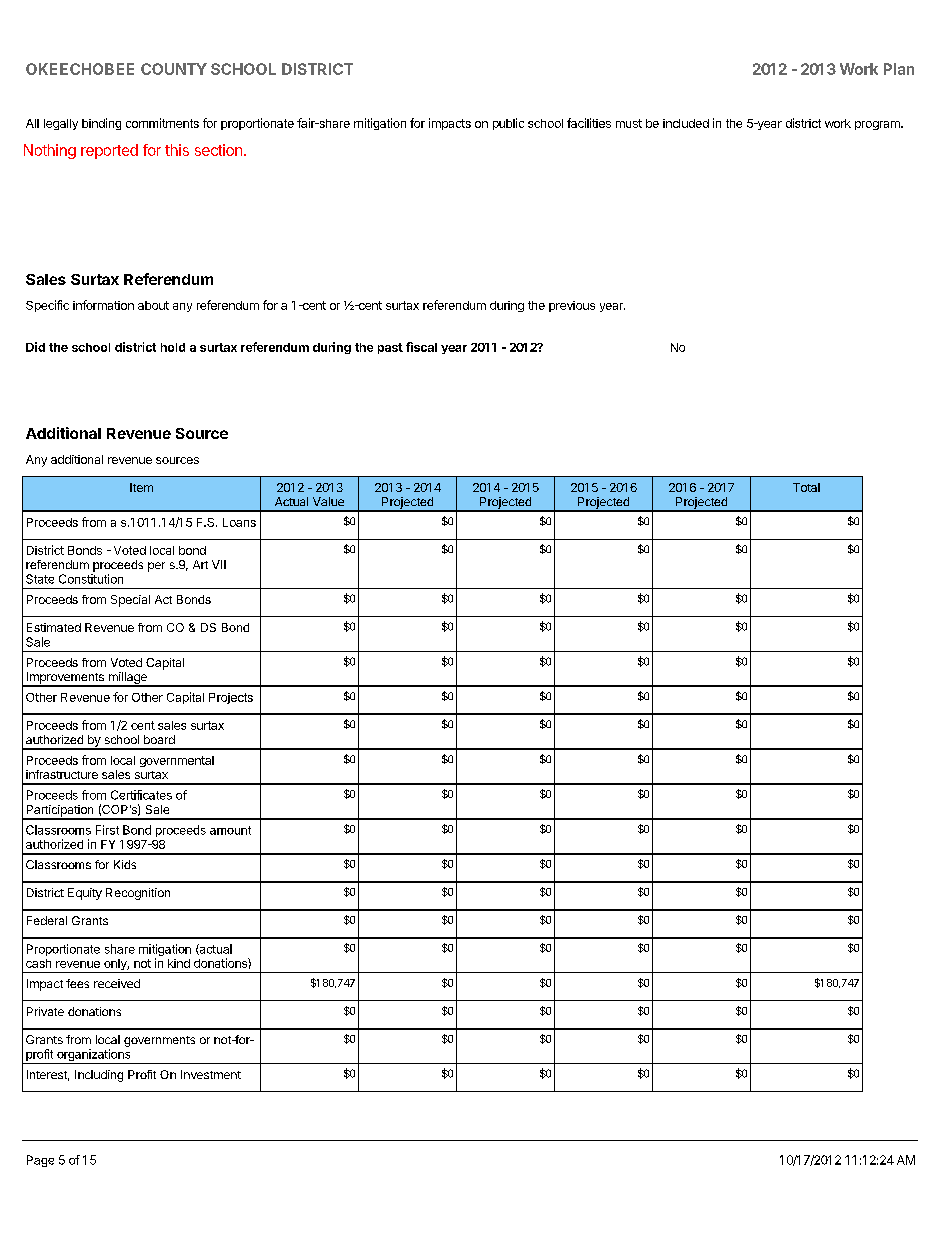 The height and width of the page is (1233, 952). I want to click on Investment, so click(211, 1074).
